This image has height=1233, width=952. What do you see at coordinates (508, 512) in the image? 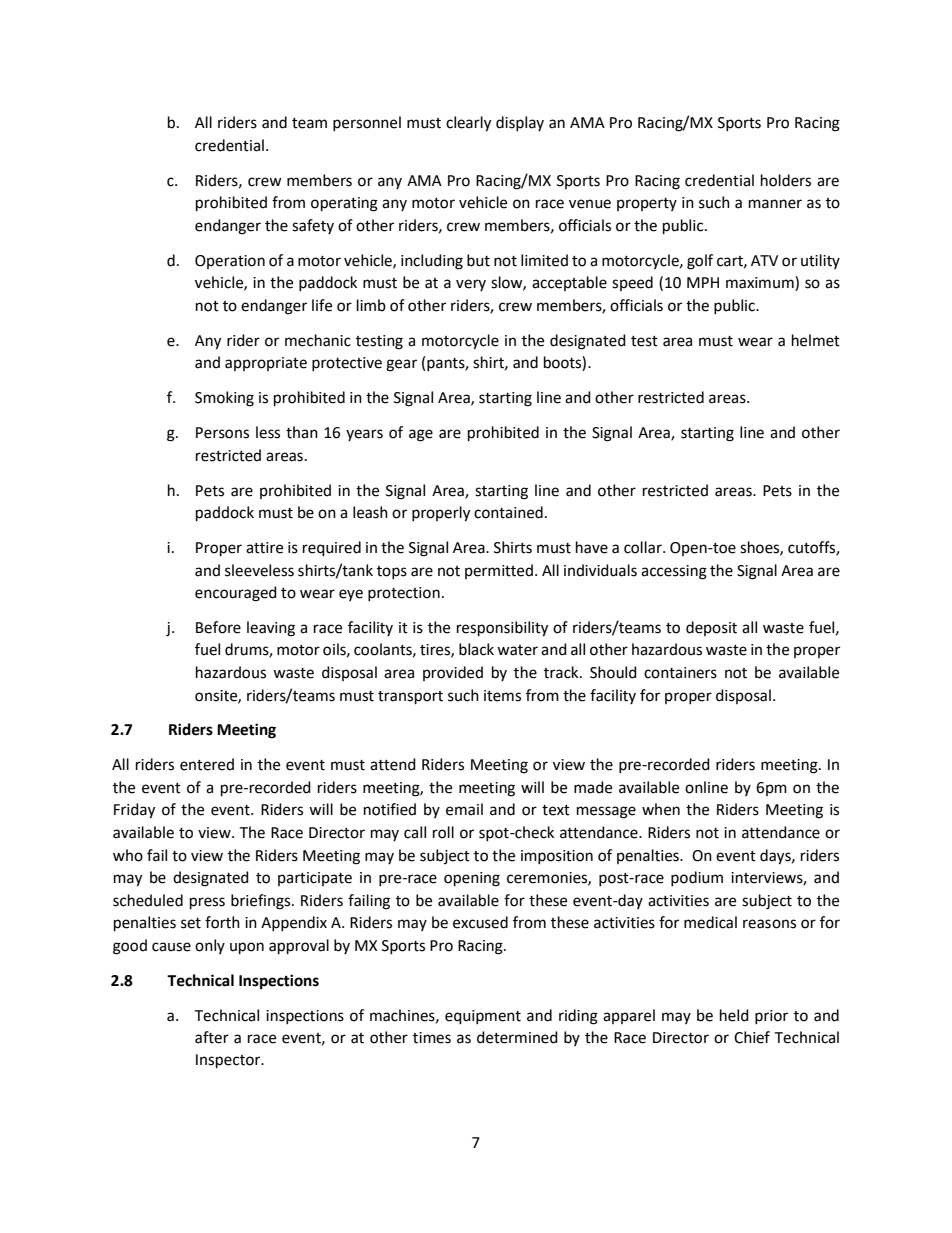
I see `contained` at bounding box center [508, 512].
